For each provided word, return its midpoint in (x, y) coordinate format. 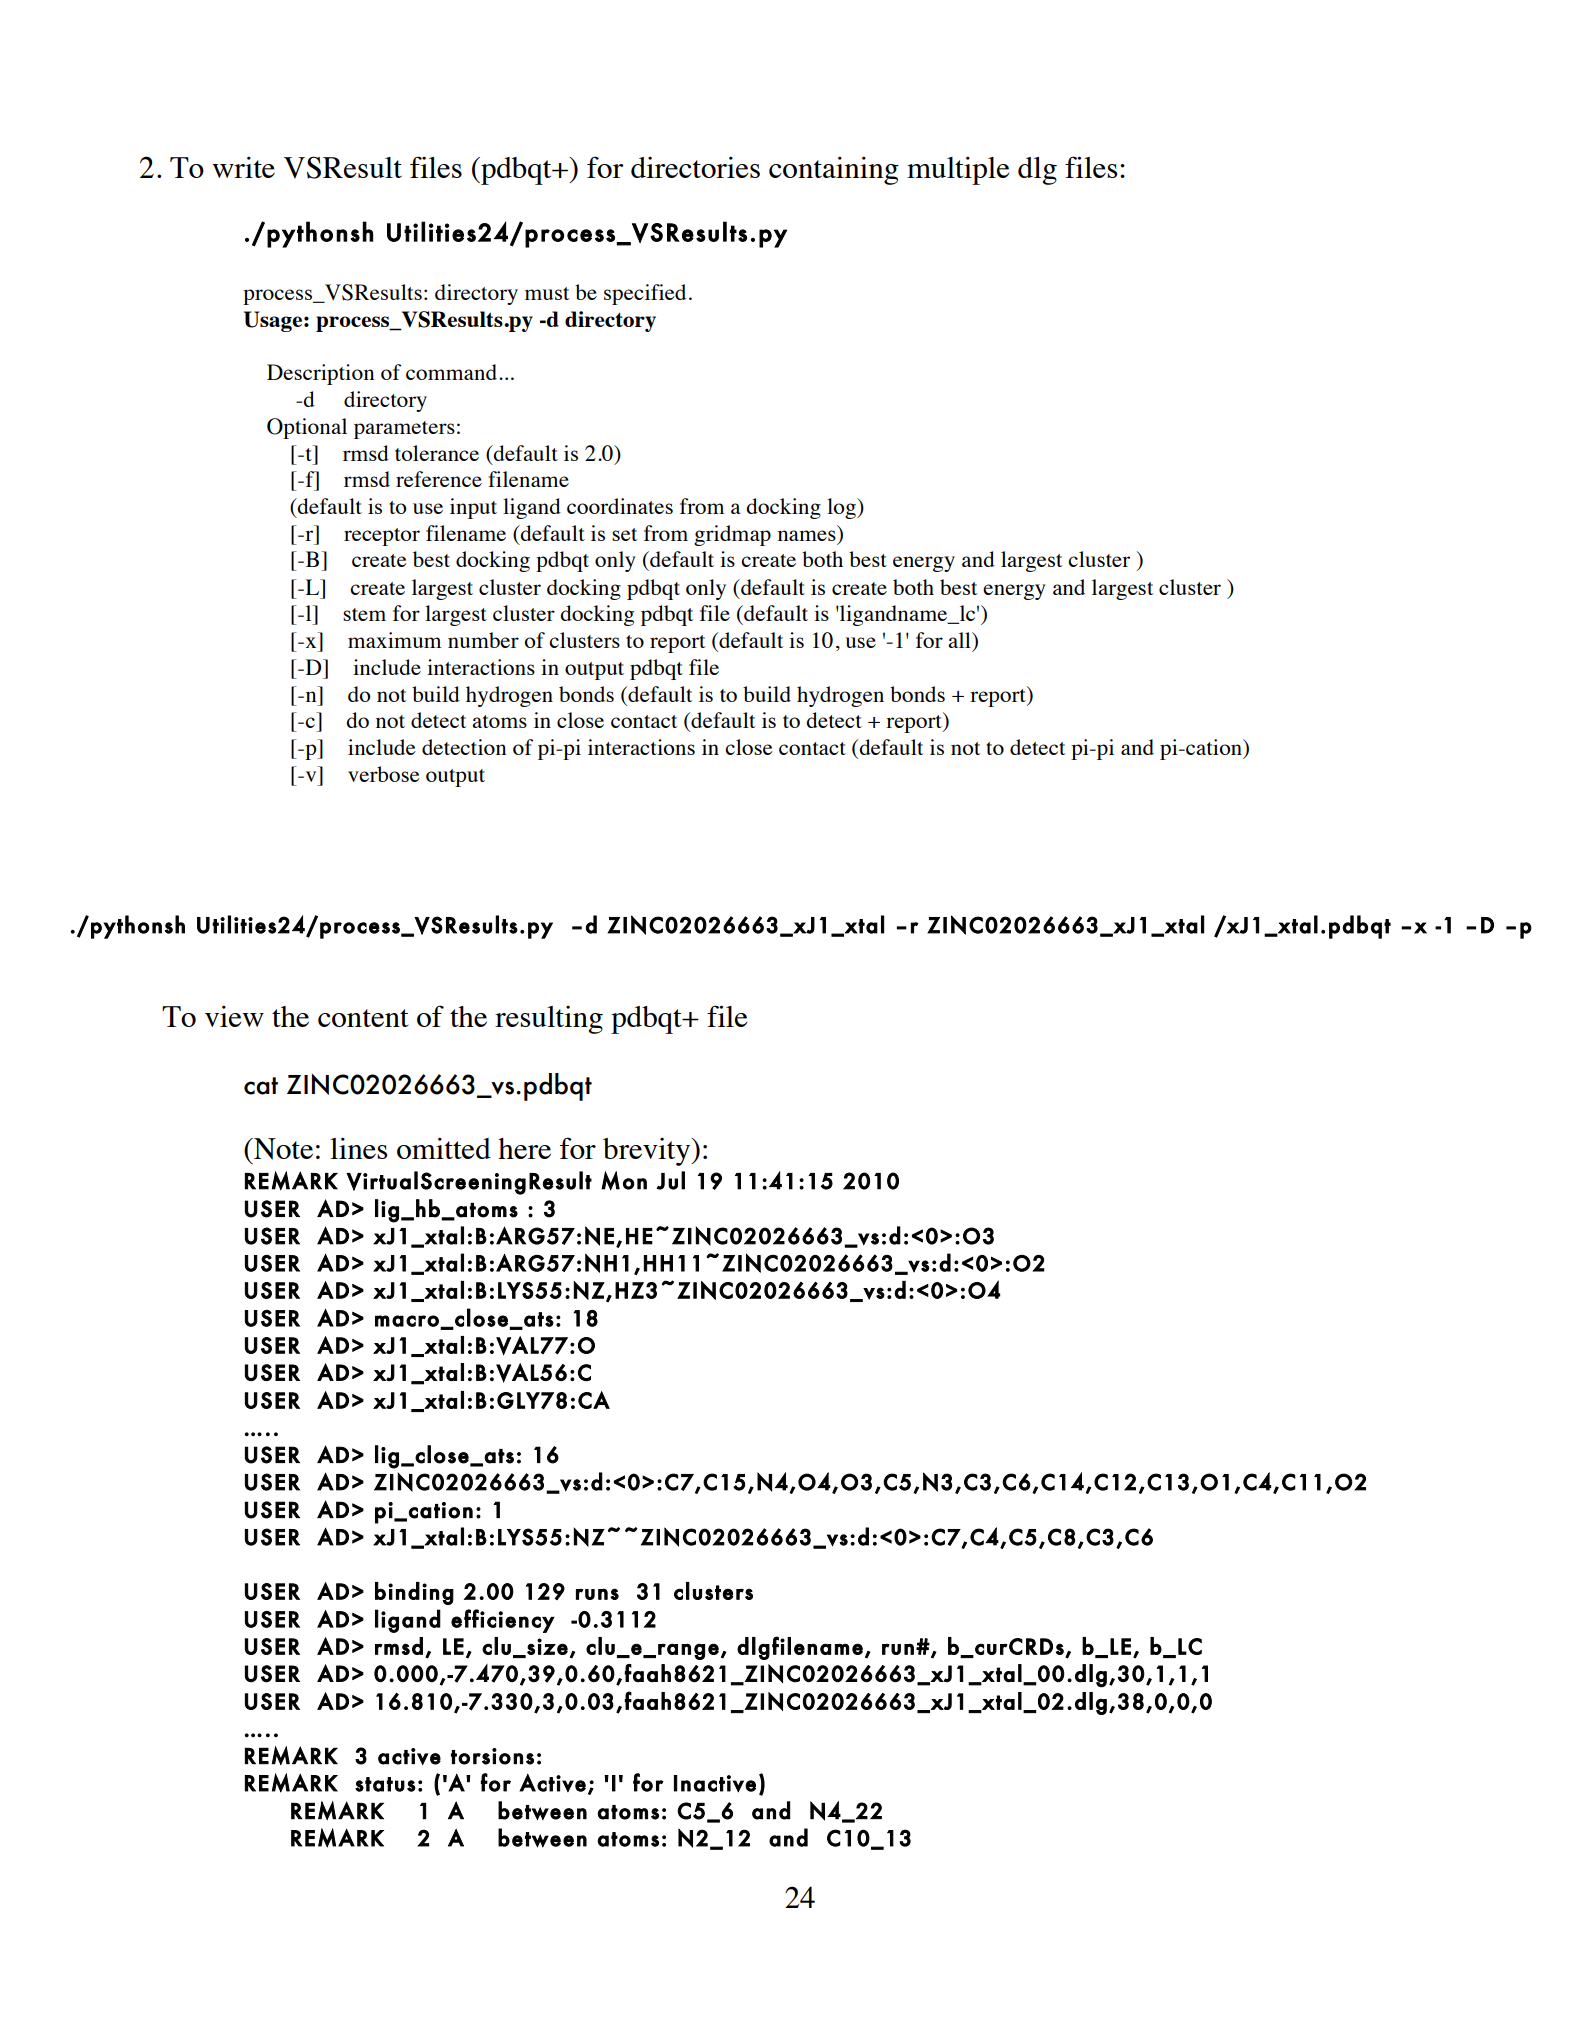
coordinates (620, 506)
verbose (384, 774)
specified (645, 294)
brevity (648, 1152)
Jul (670, 1180)
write (243, 167)
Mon (624, 1181)
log (842, 508)
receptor (382, 537)
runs (597, 1594)
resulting (549, 1020)
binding (414, 1593)
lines (358, 1148)
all (960, 640)
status (385, 1784)
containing (834, 171)
